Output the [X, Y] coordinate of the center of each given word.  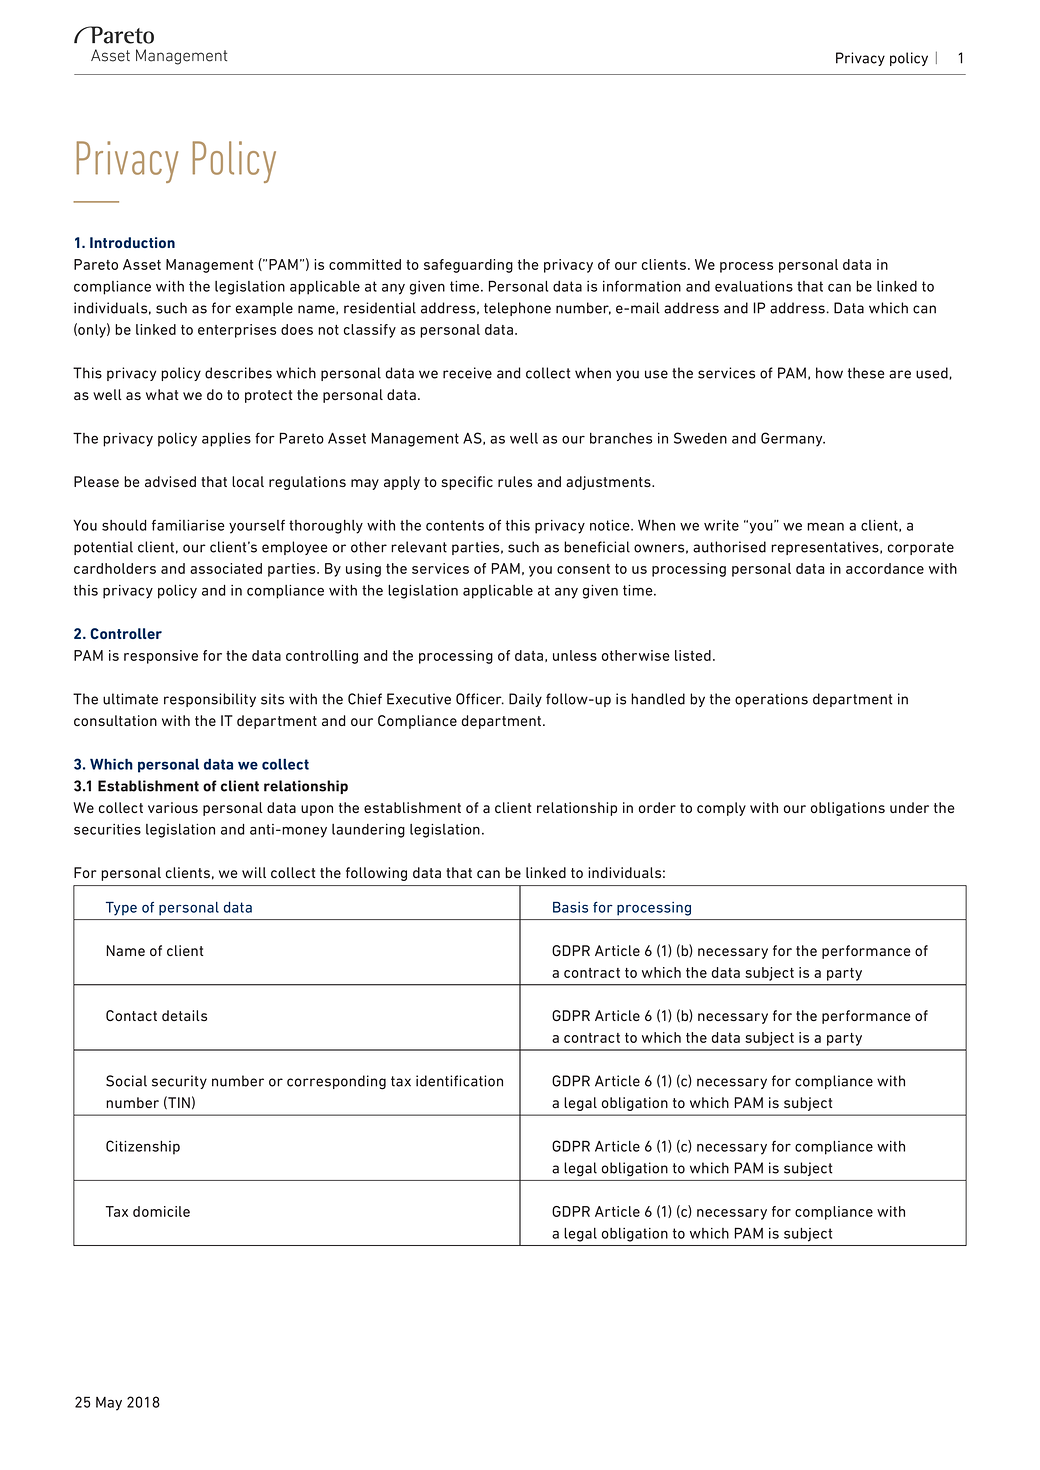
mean [825, 526]
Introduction [132, 242]
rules [515, 481]
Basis [570, 907]
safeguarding [468, 266]
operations [771, 700]
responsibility [210, 700]
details [184, 1015]
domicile [161, 1211]
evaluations [754, 286]
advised [170, 481]
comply [721, 809]
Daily [525, 700]
